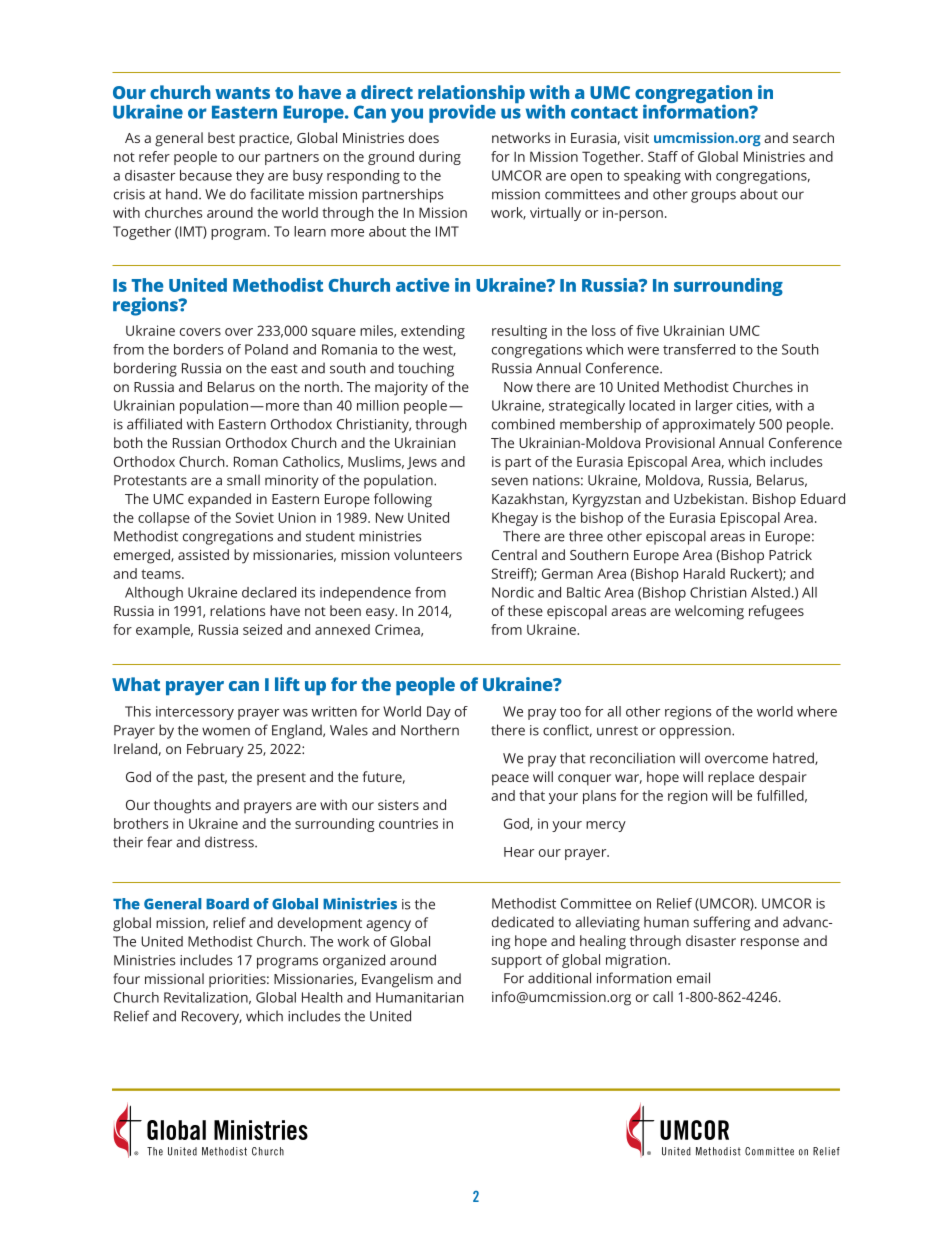  What do you see at coordinates (517, 962) in the document?
I see `support` at bounding box center [517, 962].
